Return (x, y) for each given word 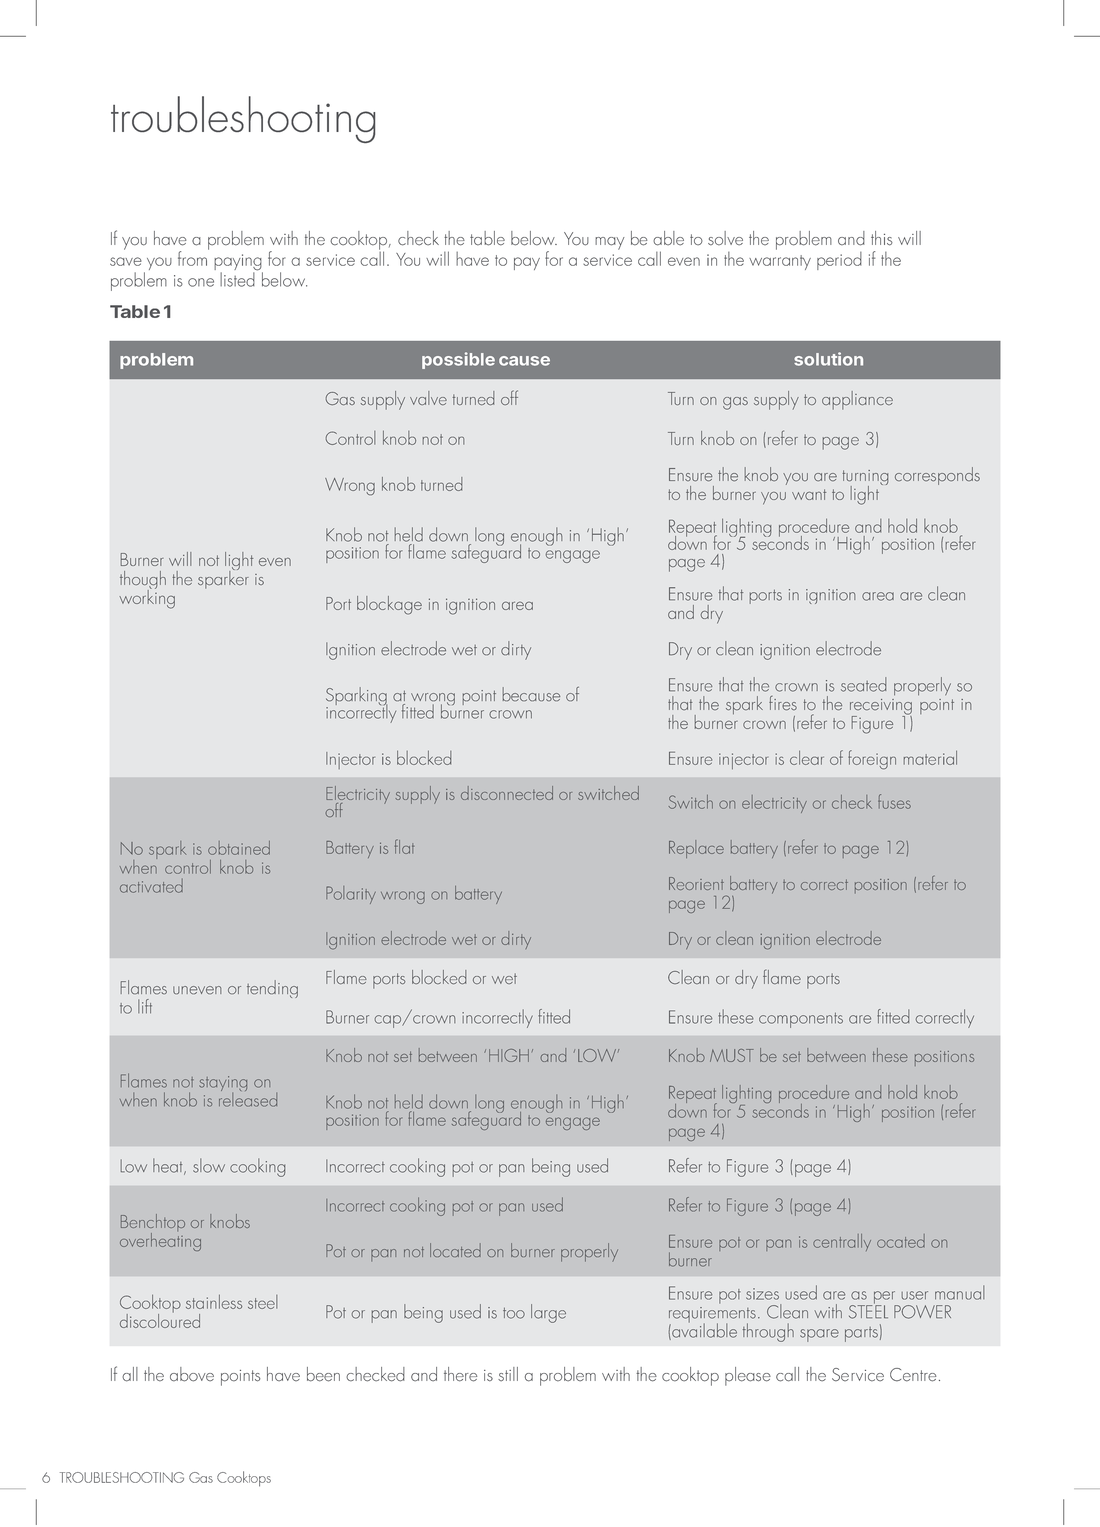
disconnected (507, 793)
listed (237, 279)
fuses (894, 801)
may (610, 243)
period (839, 261)
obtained (239, 848)
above (192, 1374)
